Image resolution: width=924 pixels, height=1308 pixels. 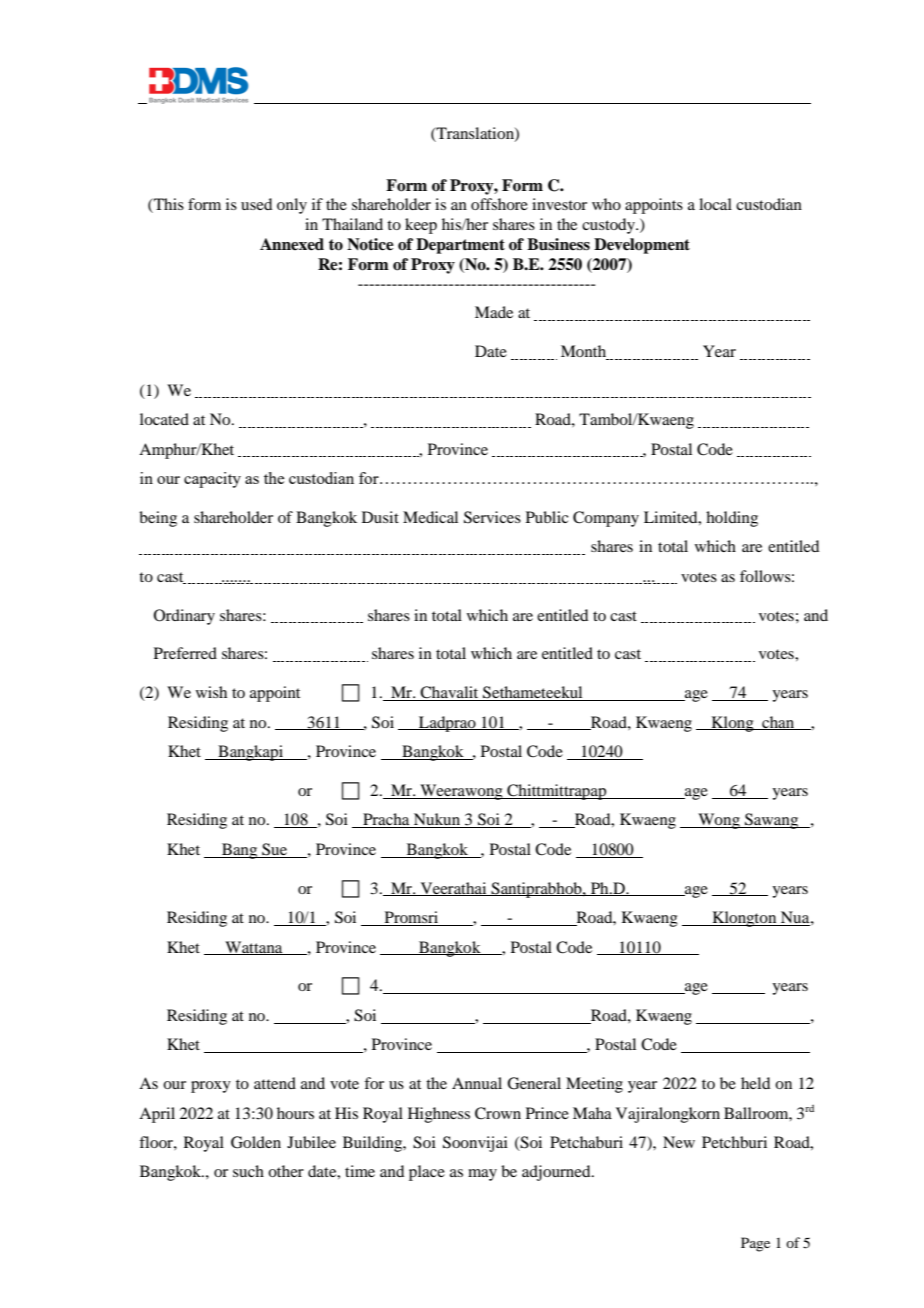 What do you see at coordinates (715, 204) in the screenshot?
I see `local` at bounding box center [715, 204].
